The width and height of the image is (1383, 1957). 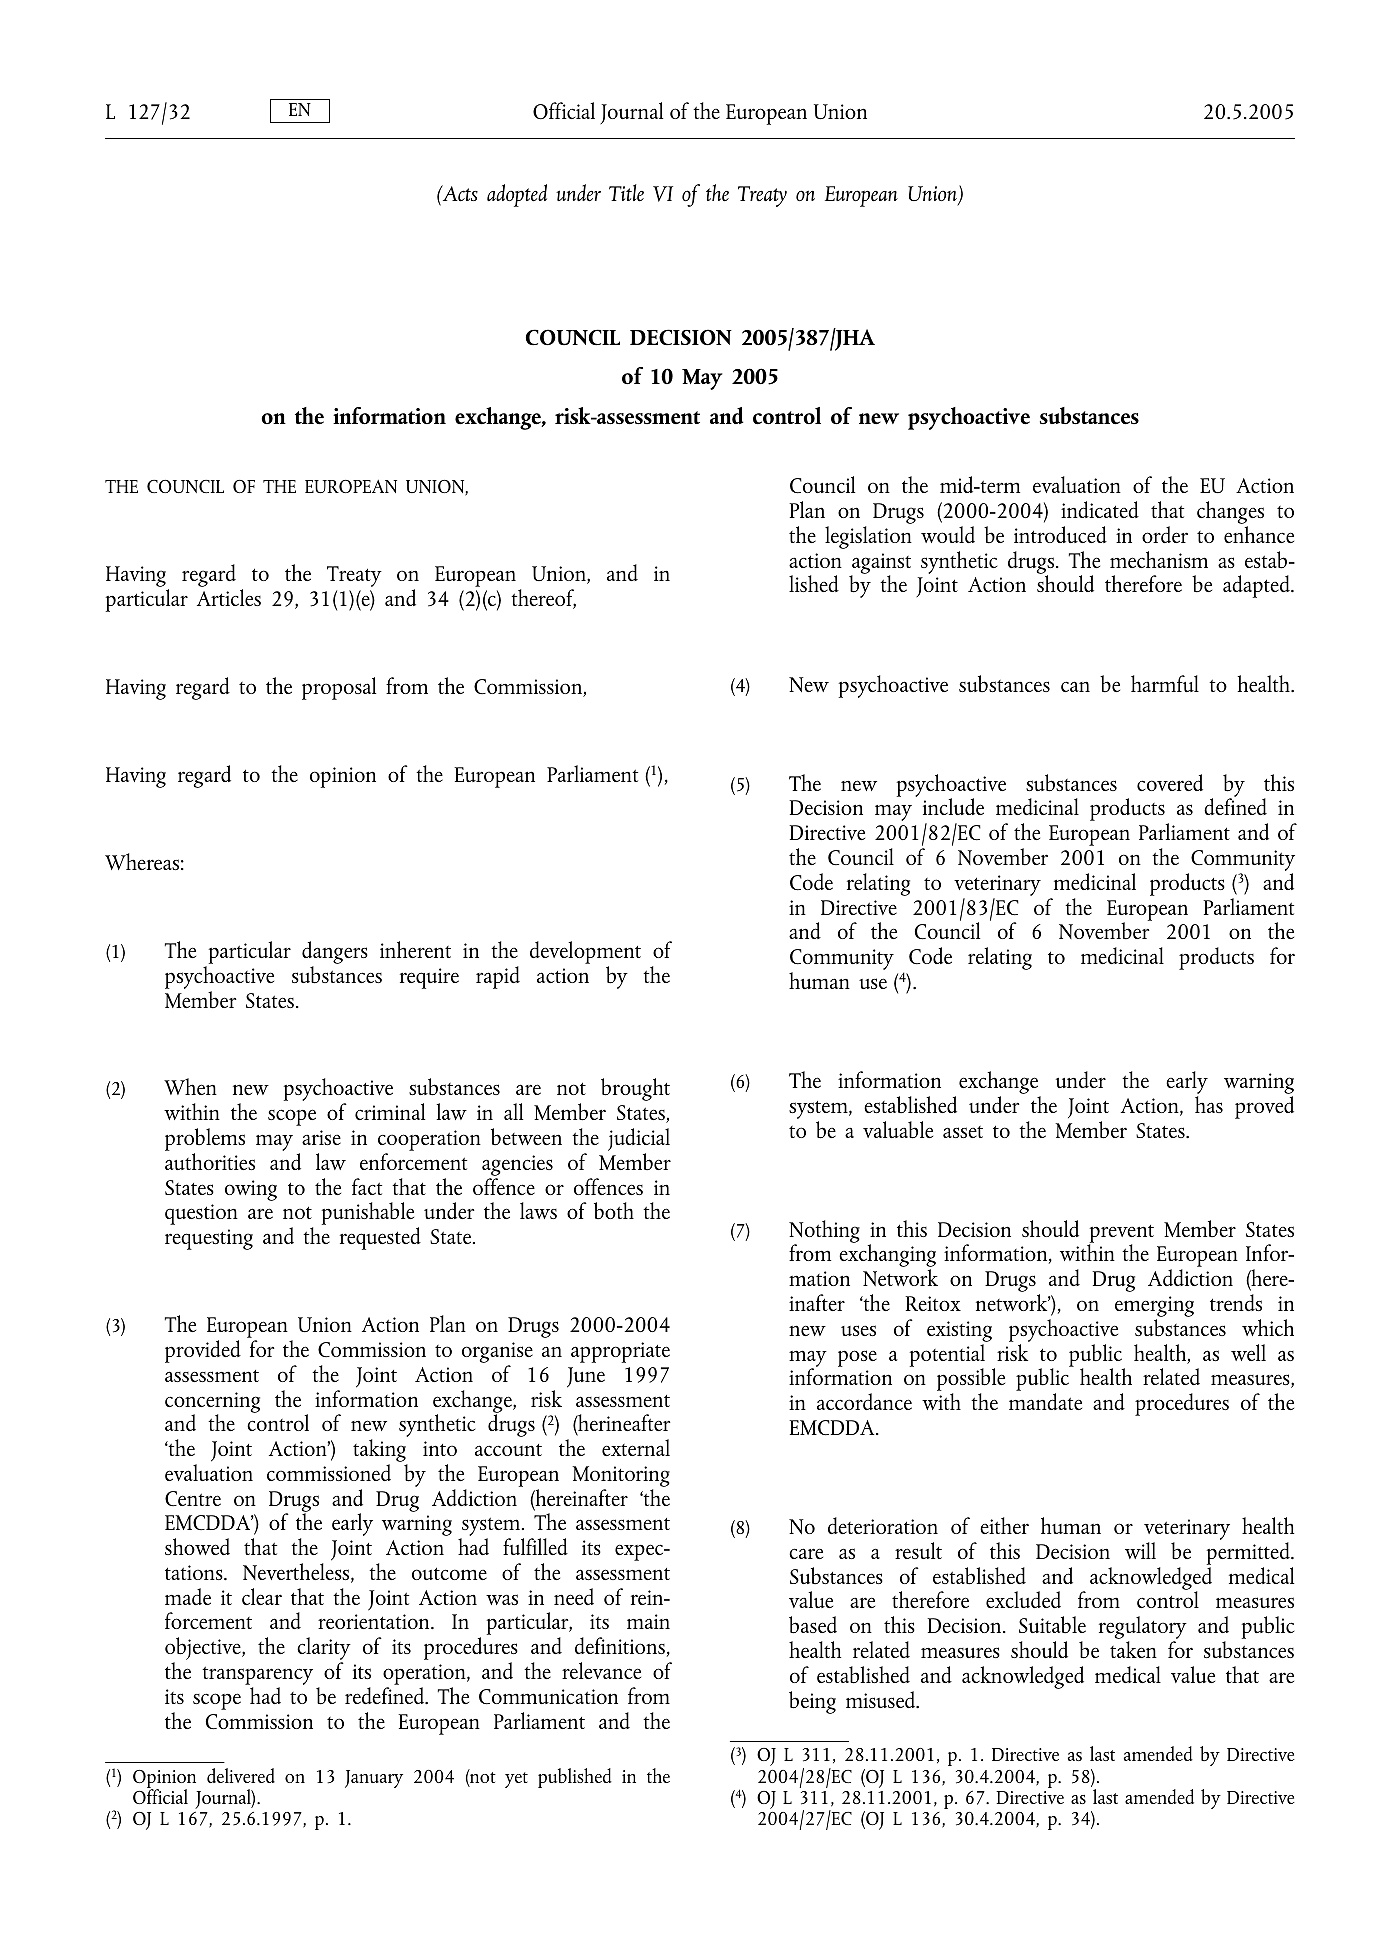 I want to click on dangers, so click(x=335, y=954).
